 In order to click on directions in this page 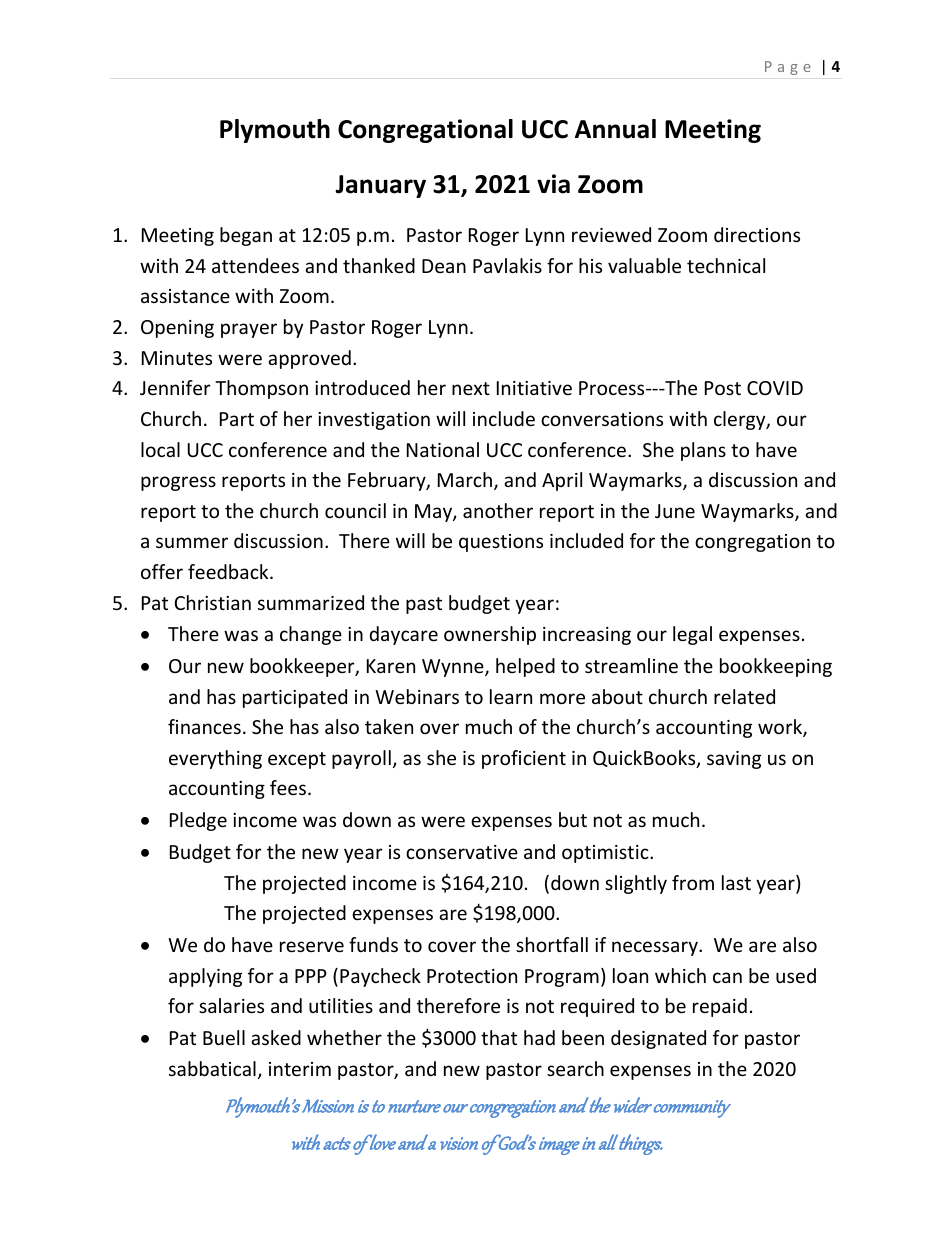, I will do `click(757, 234)`.
